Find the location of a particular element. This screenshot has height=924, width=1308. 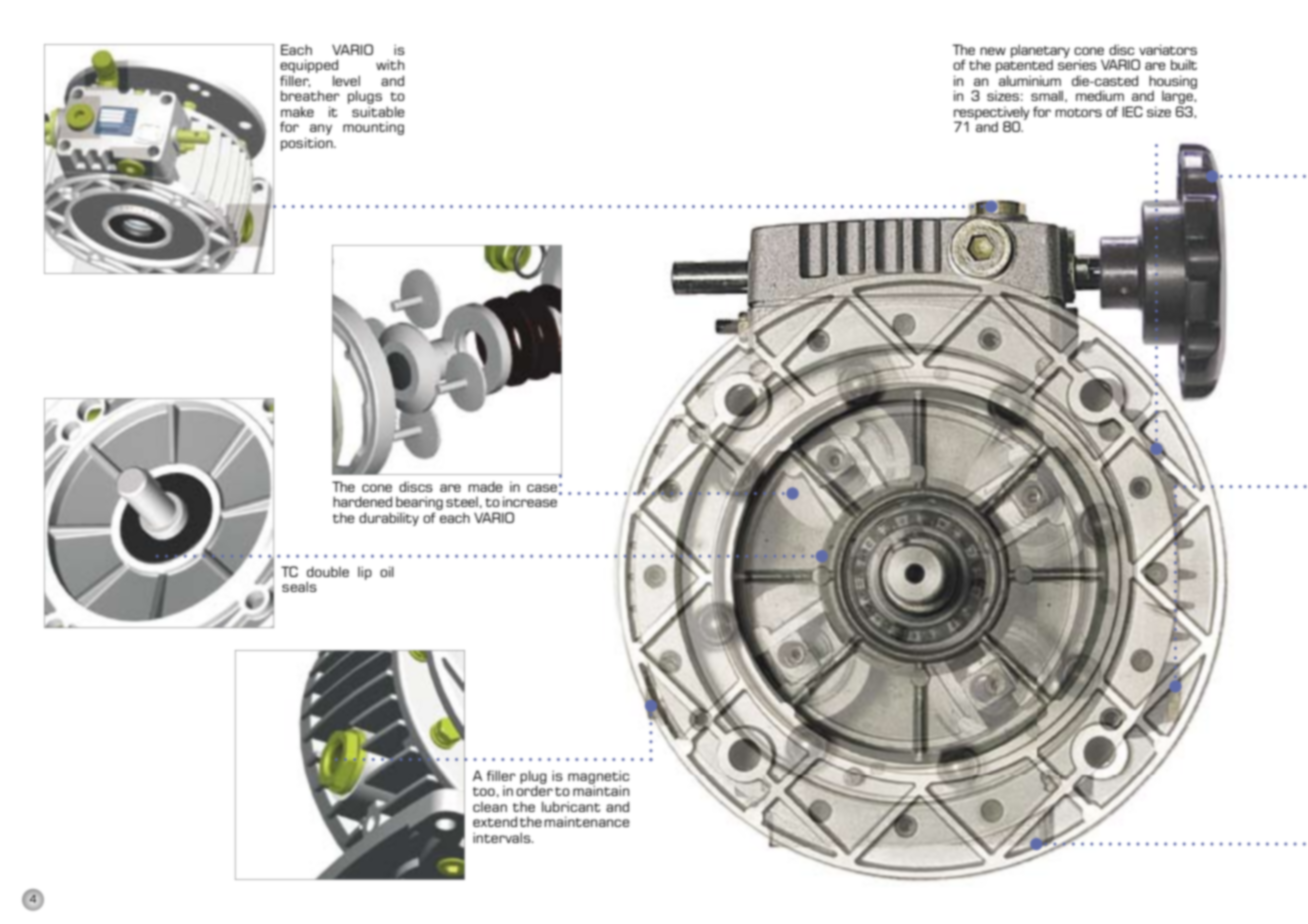

new is located at coordinates (993, 51).
